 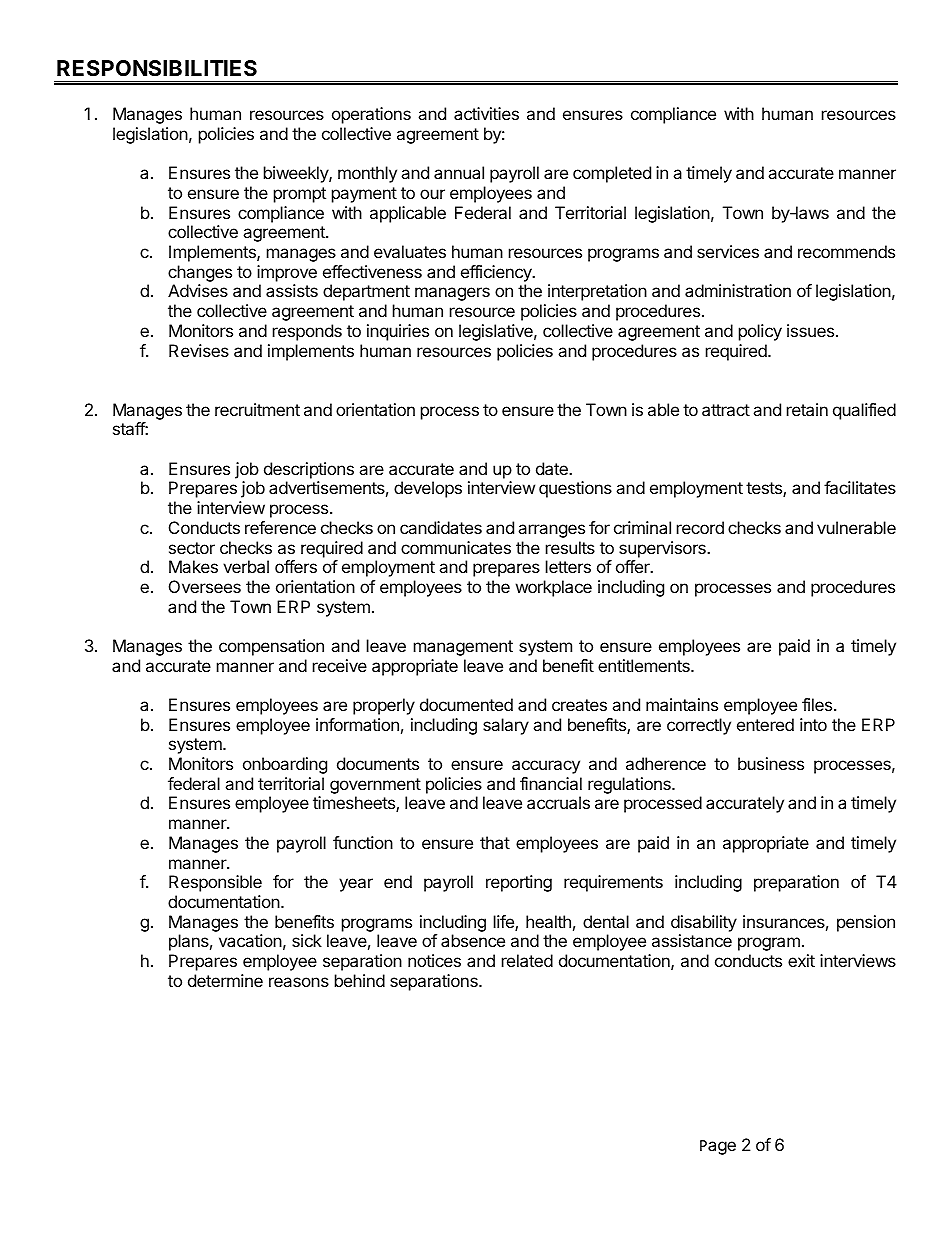 What do you see at coordinates (205, 586) in the image?
I see `Oversees` at bounding box center [205, 586].
